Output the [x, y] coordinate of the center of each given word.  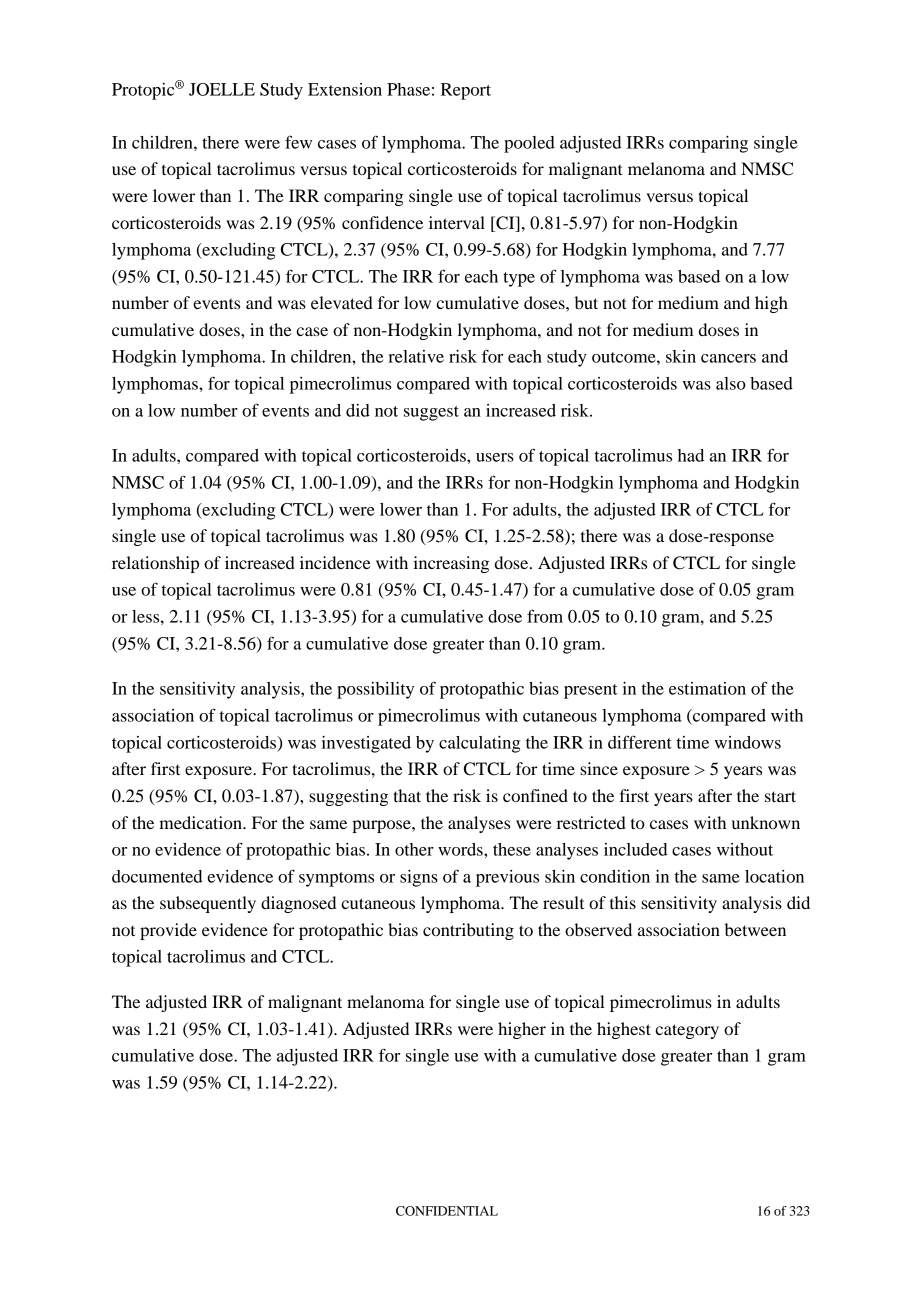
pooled [529, 144]
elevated [342, 302]
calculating [479, 744]
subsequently [208, 904]
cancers [728, 358]
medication [201, 822]
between [755, 929]
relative [416, 356]
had [691, 455]
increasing [451, 564]
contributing [468, 931]
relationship [155, 564]
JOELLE [222, 89]
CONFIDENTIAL [447, 1211]
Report [466, 91]
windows [747, 742]
